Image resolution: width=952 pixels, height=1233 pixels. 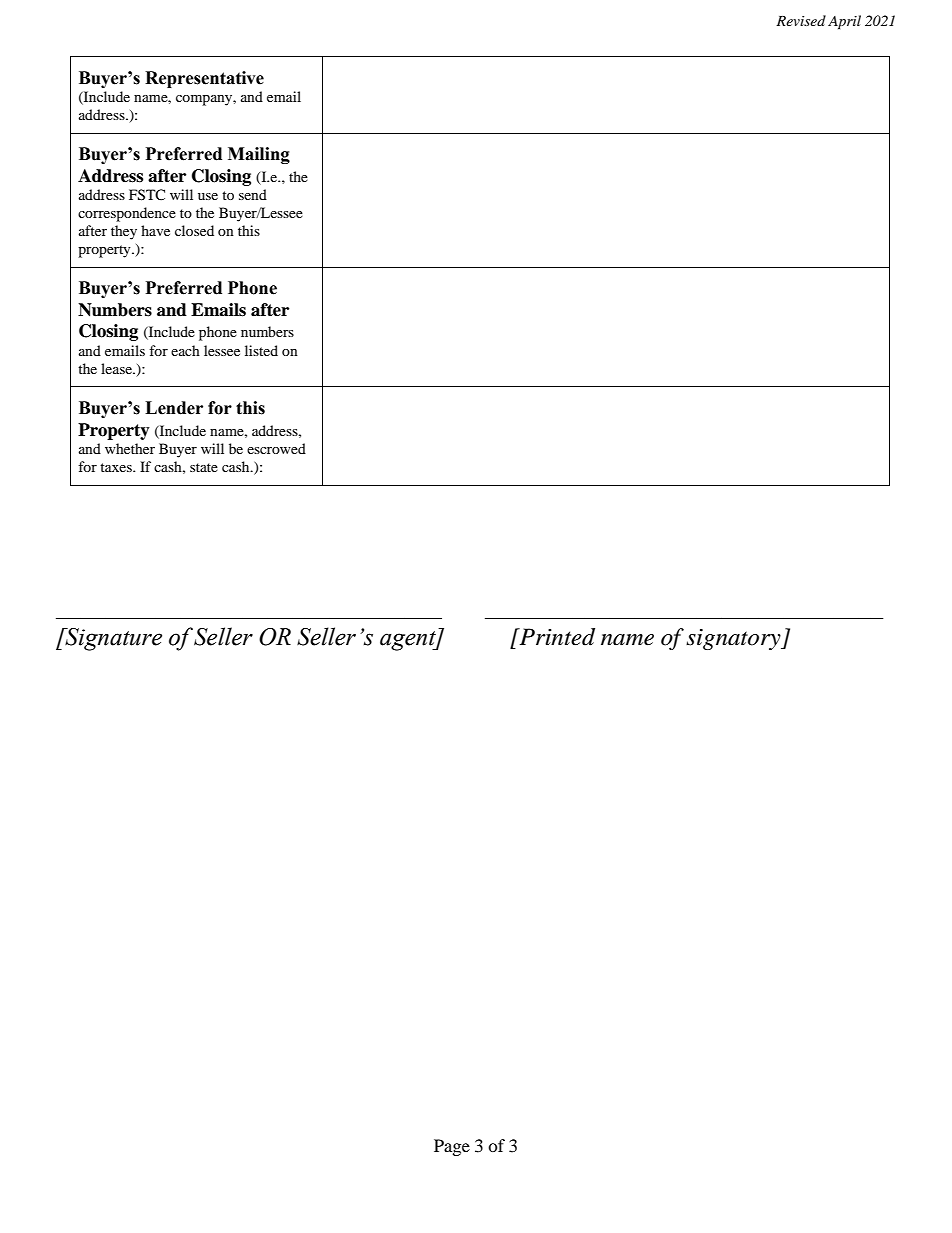 I want to click on each, so click(x=185, y=350).
